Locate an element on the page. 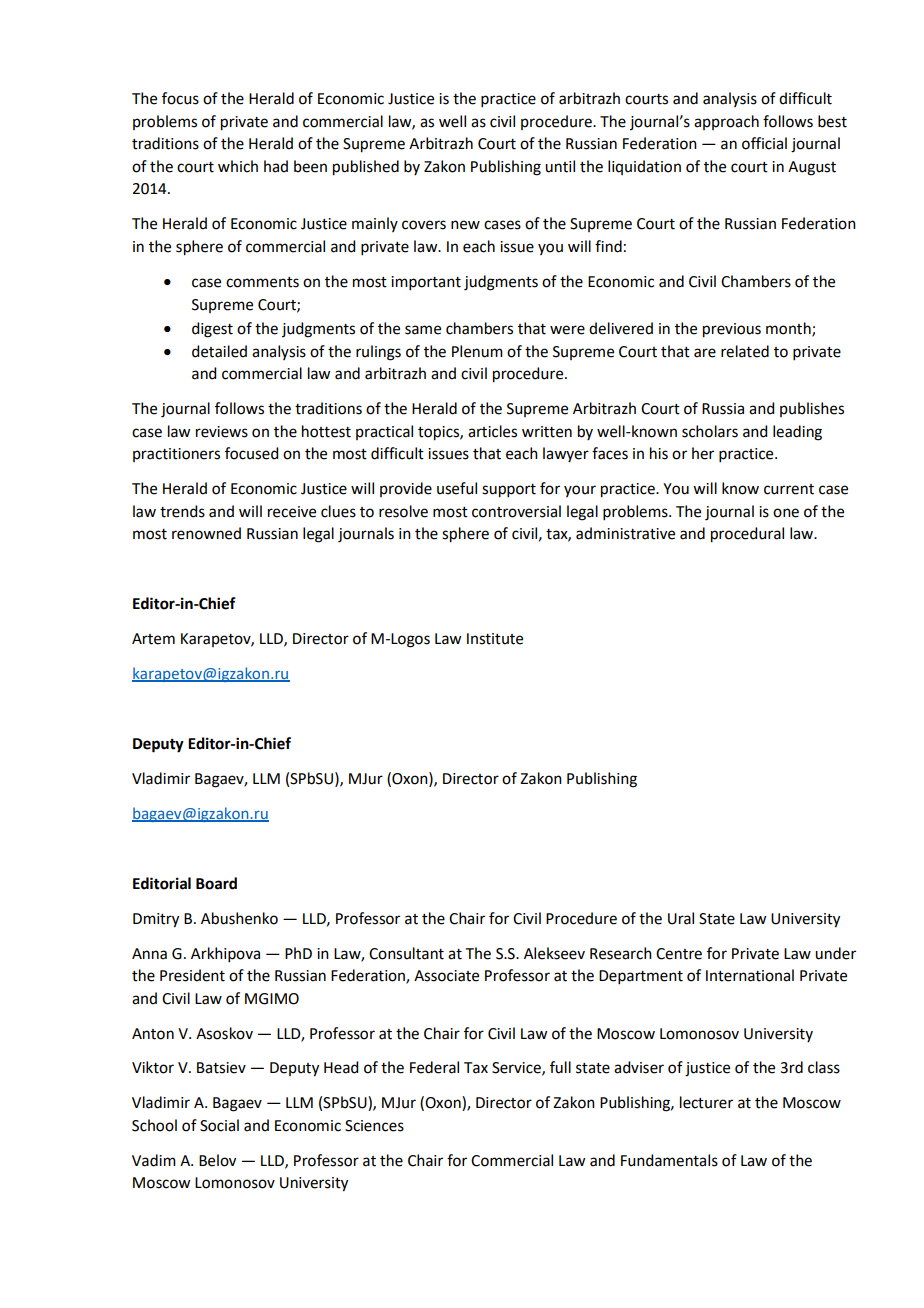 The image size is (924, 1308). Institute is located at coordinates (495, 639).
